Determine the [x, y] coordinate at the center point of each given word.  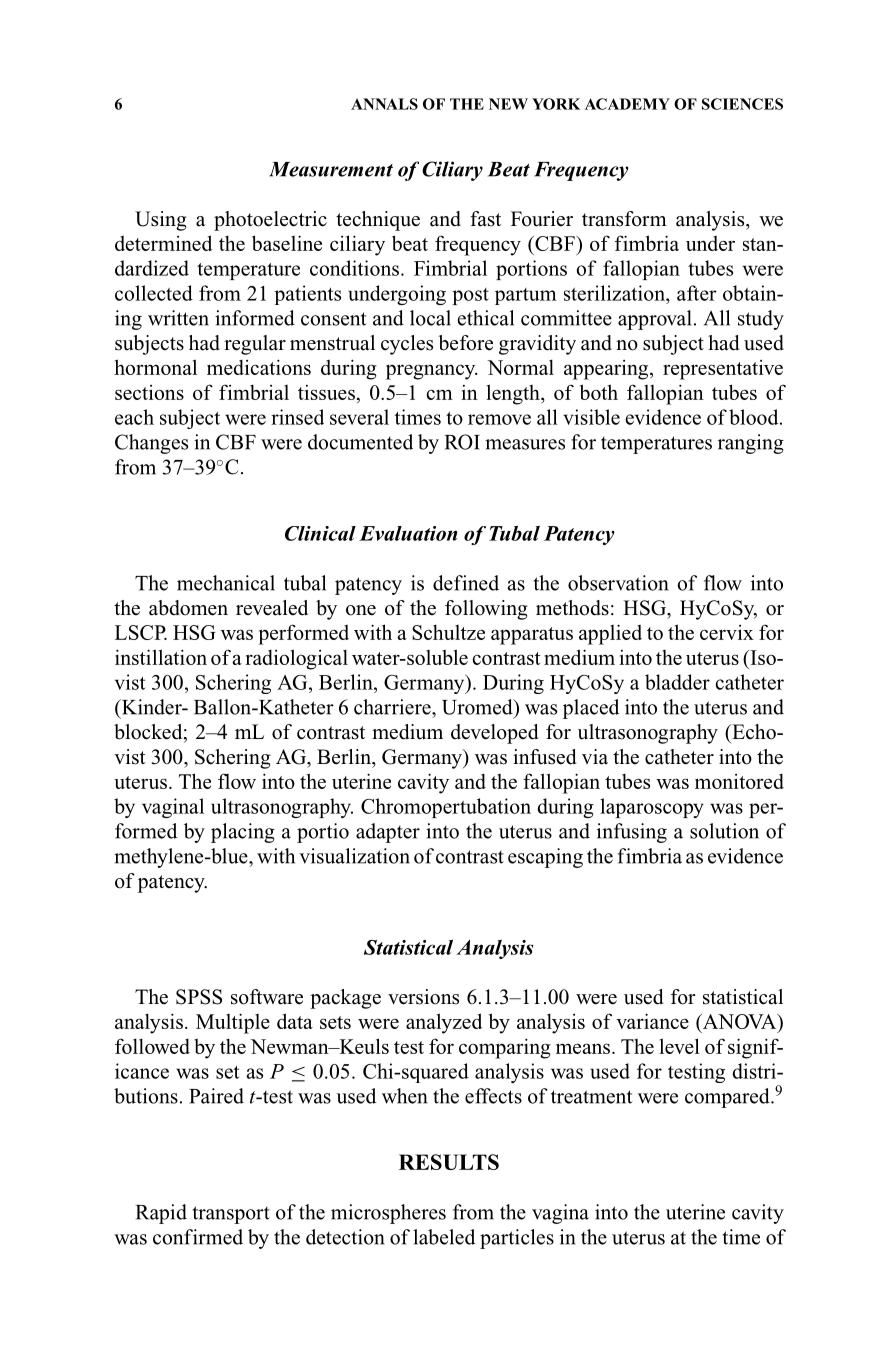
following [486, 610]
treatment [592, 1097]
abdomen [188, 608]
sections [149, 392]
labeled [444, 1237]
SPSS [199, 997]
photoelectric [270, 221]
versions [423, 997]
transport [231, 1215]
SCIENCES [742, 104]
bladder [677, 682]
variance [652, 1021]
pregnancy [432, 372]
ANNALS [384, 104]
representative [723, 370]
